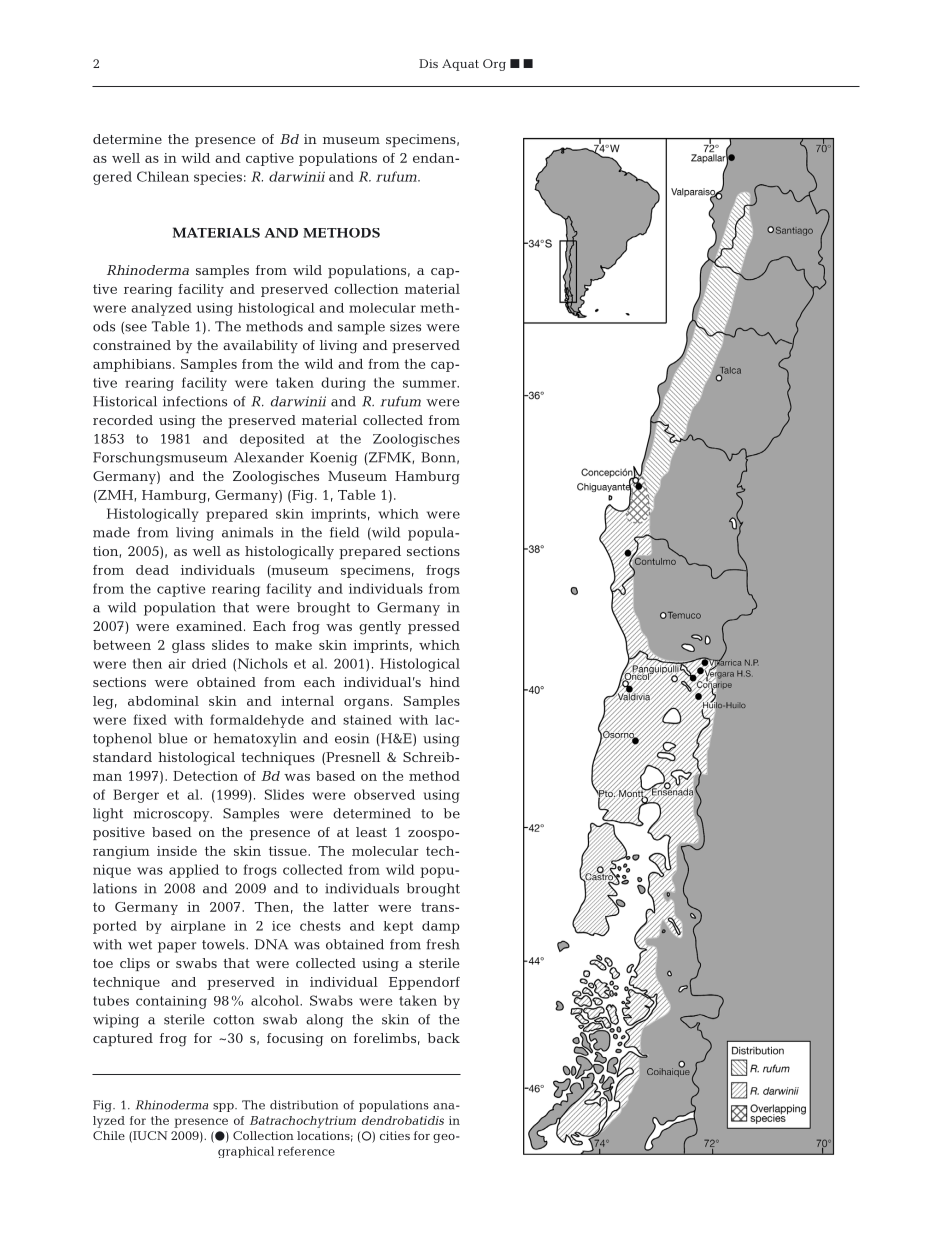  Describe the element at coordinates (398, 927) in the document. I see `kept` at that location.
